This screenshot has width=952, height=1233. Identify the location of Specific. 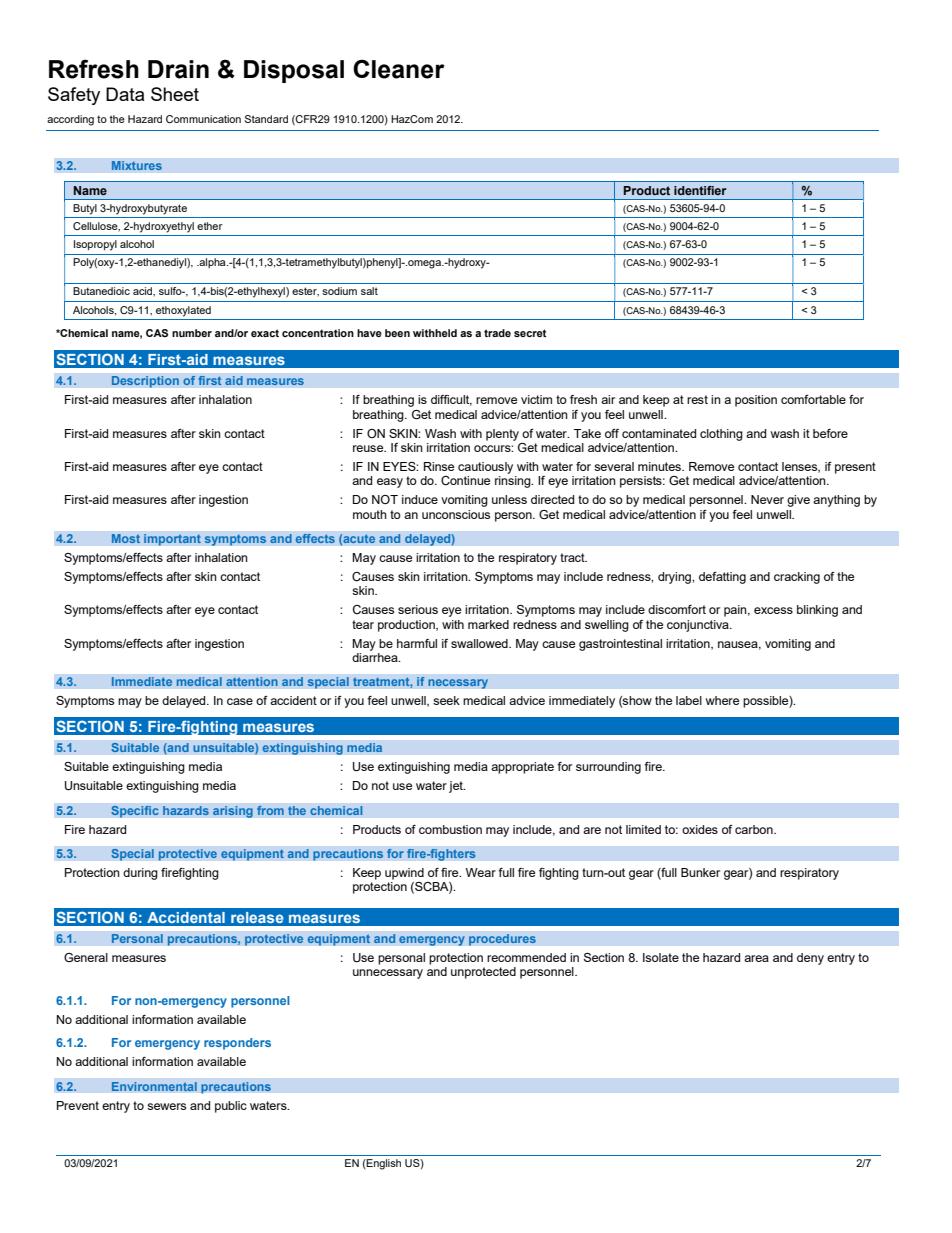
(135, 811).
